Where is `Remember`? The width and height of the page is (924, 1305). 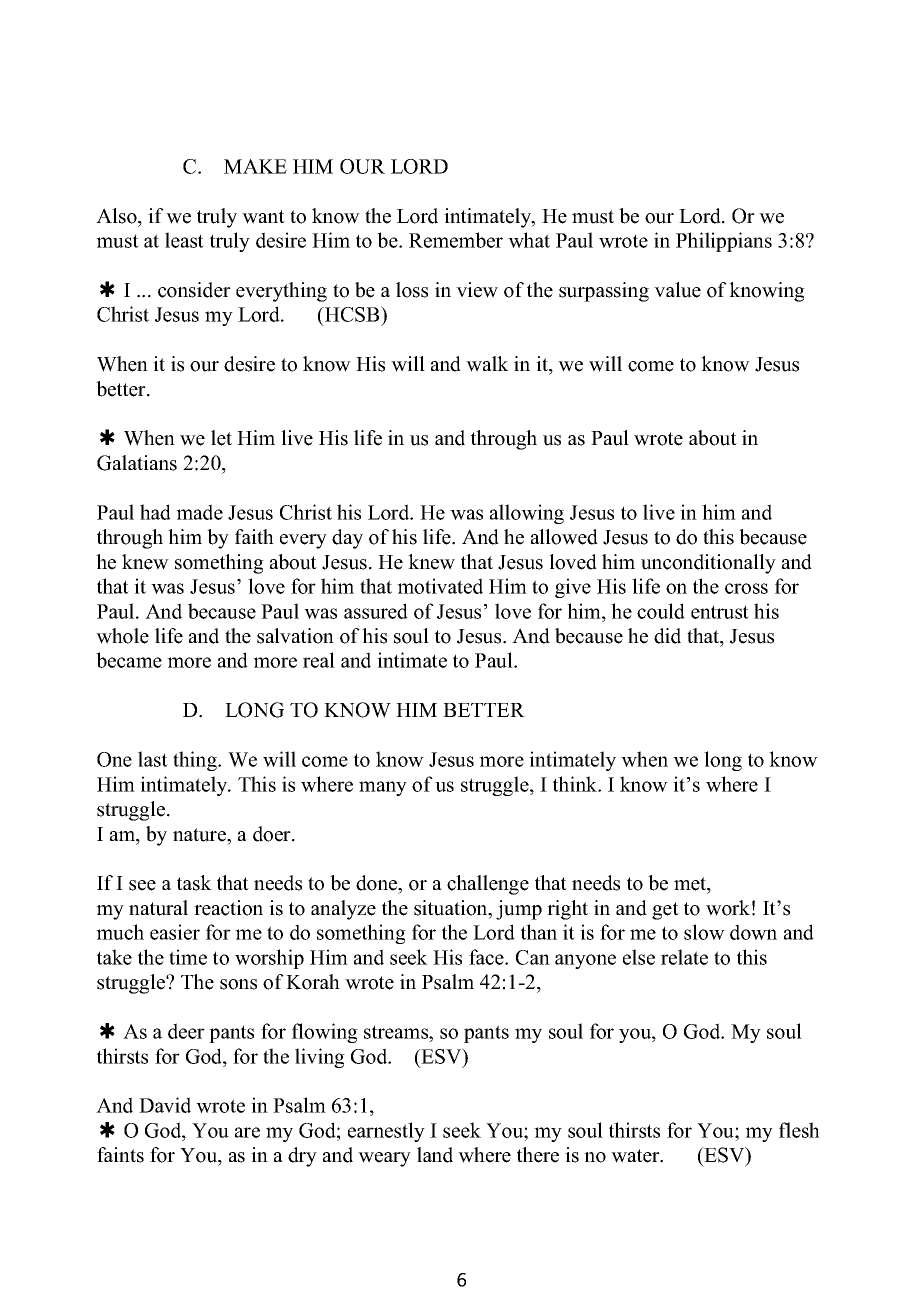
Remember is located at coordinates (456, 240).
